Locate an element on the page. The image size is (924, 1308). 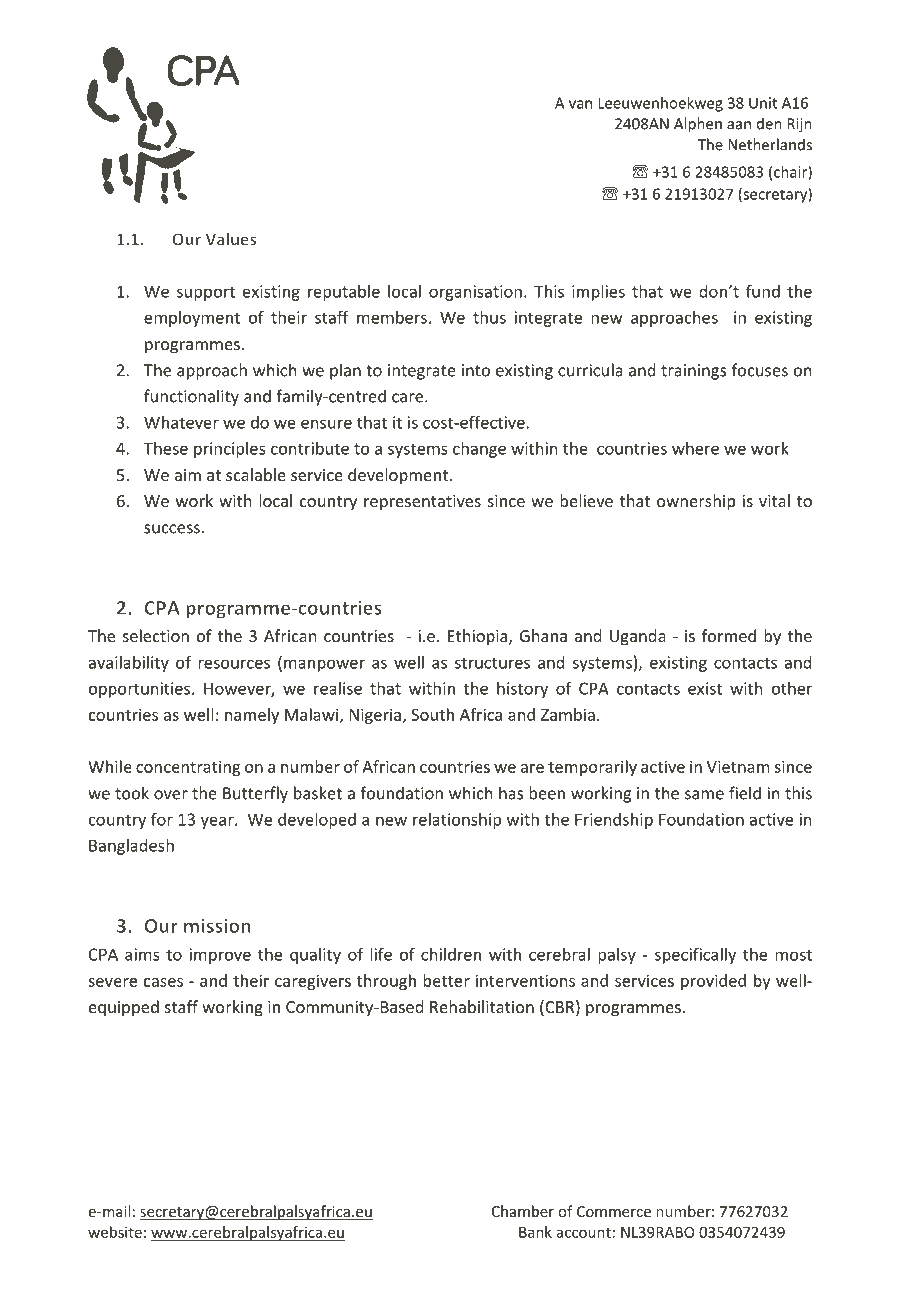
success is located at coordinates (172, 529).
